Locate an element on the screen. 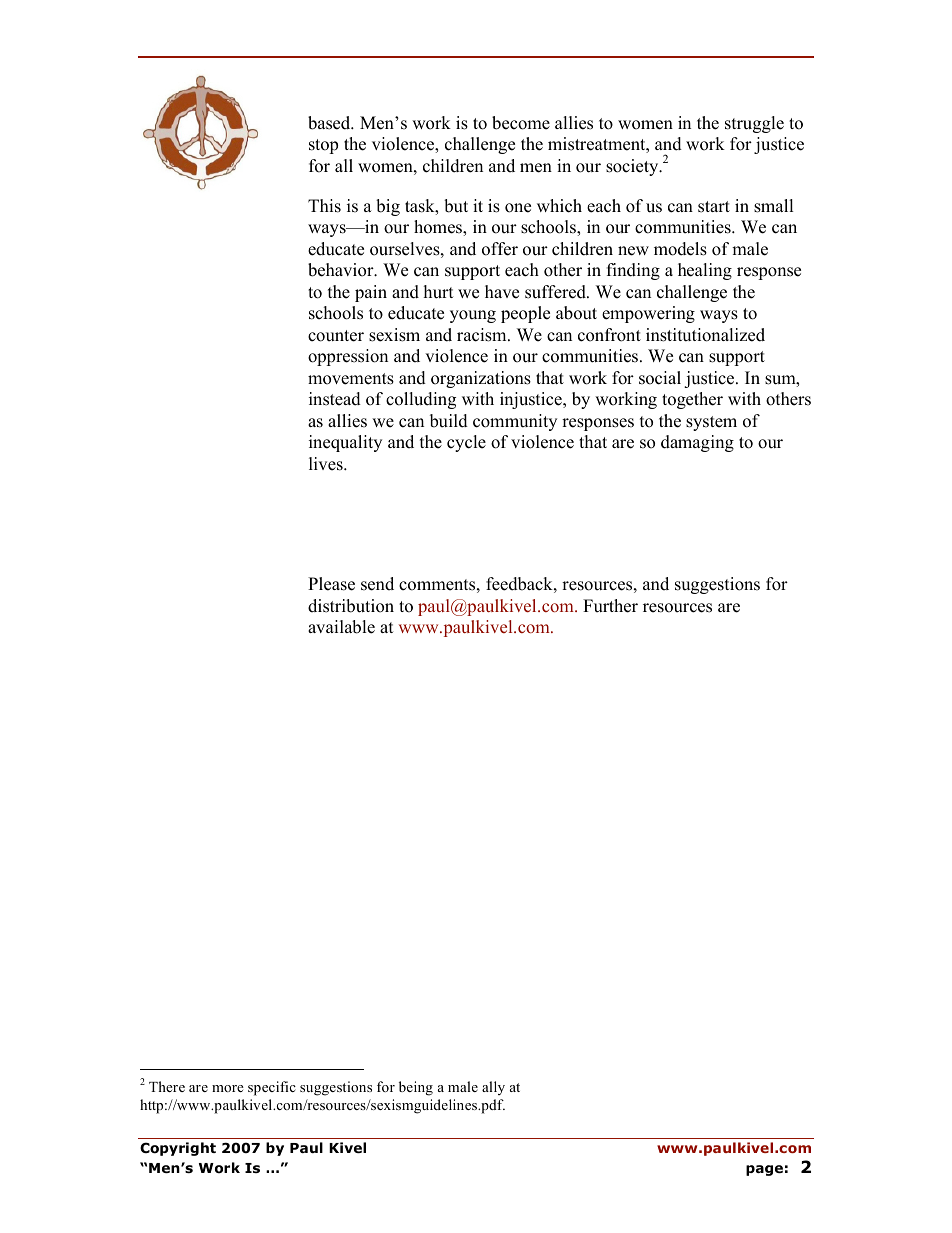  stop is located at coordinates (323, 146).
